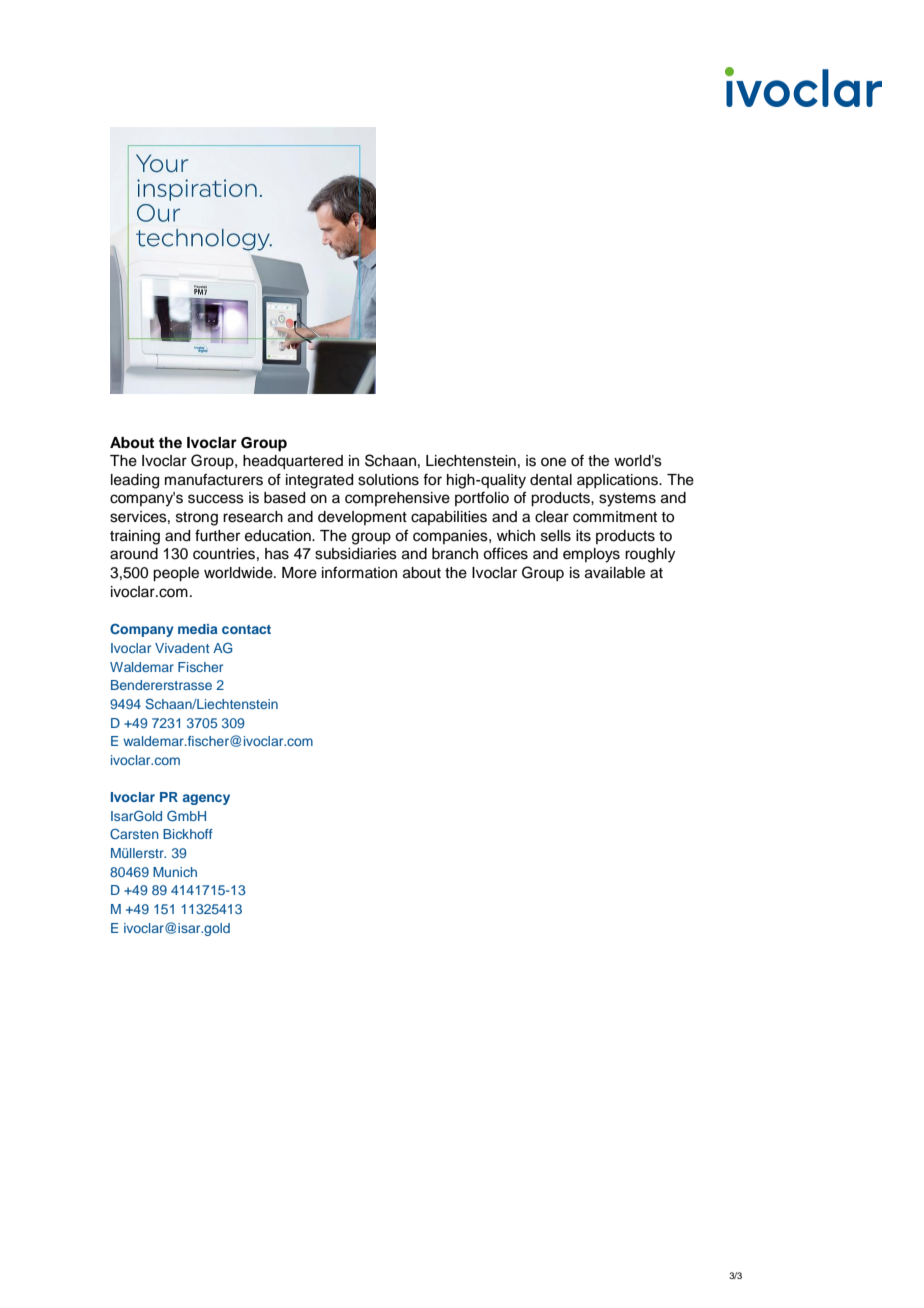 This screenshot has height=1308, width=924. What do you see at coordinates (206, 799) in the screenshot?
I see `agency` at bounding box center [206, 799].
